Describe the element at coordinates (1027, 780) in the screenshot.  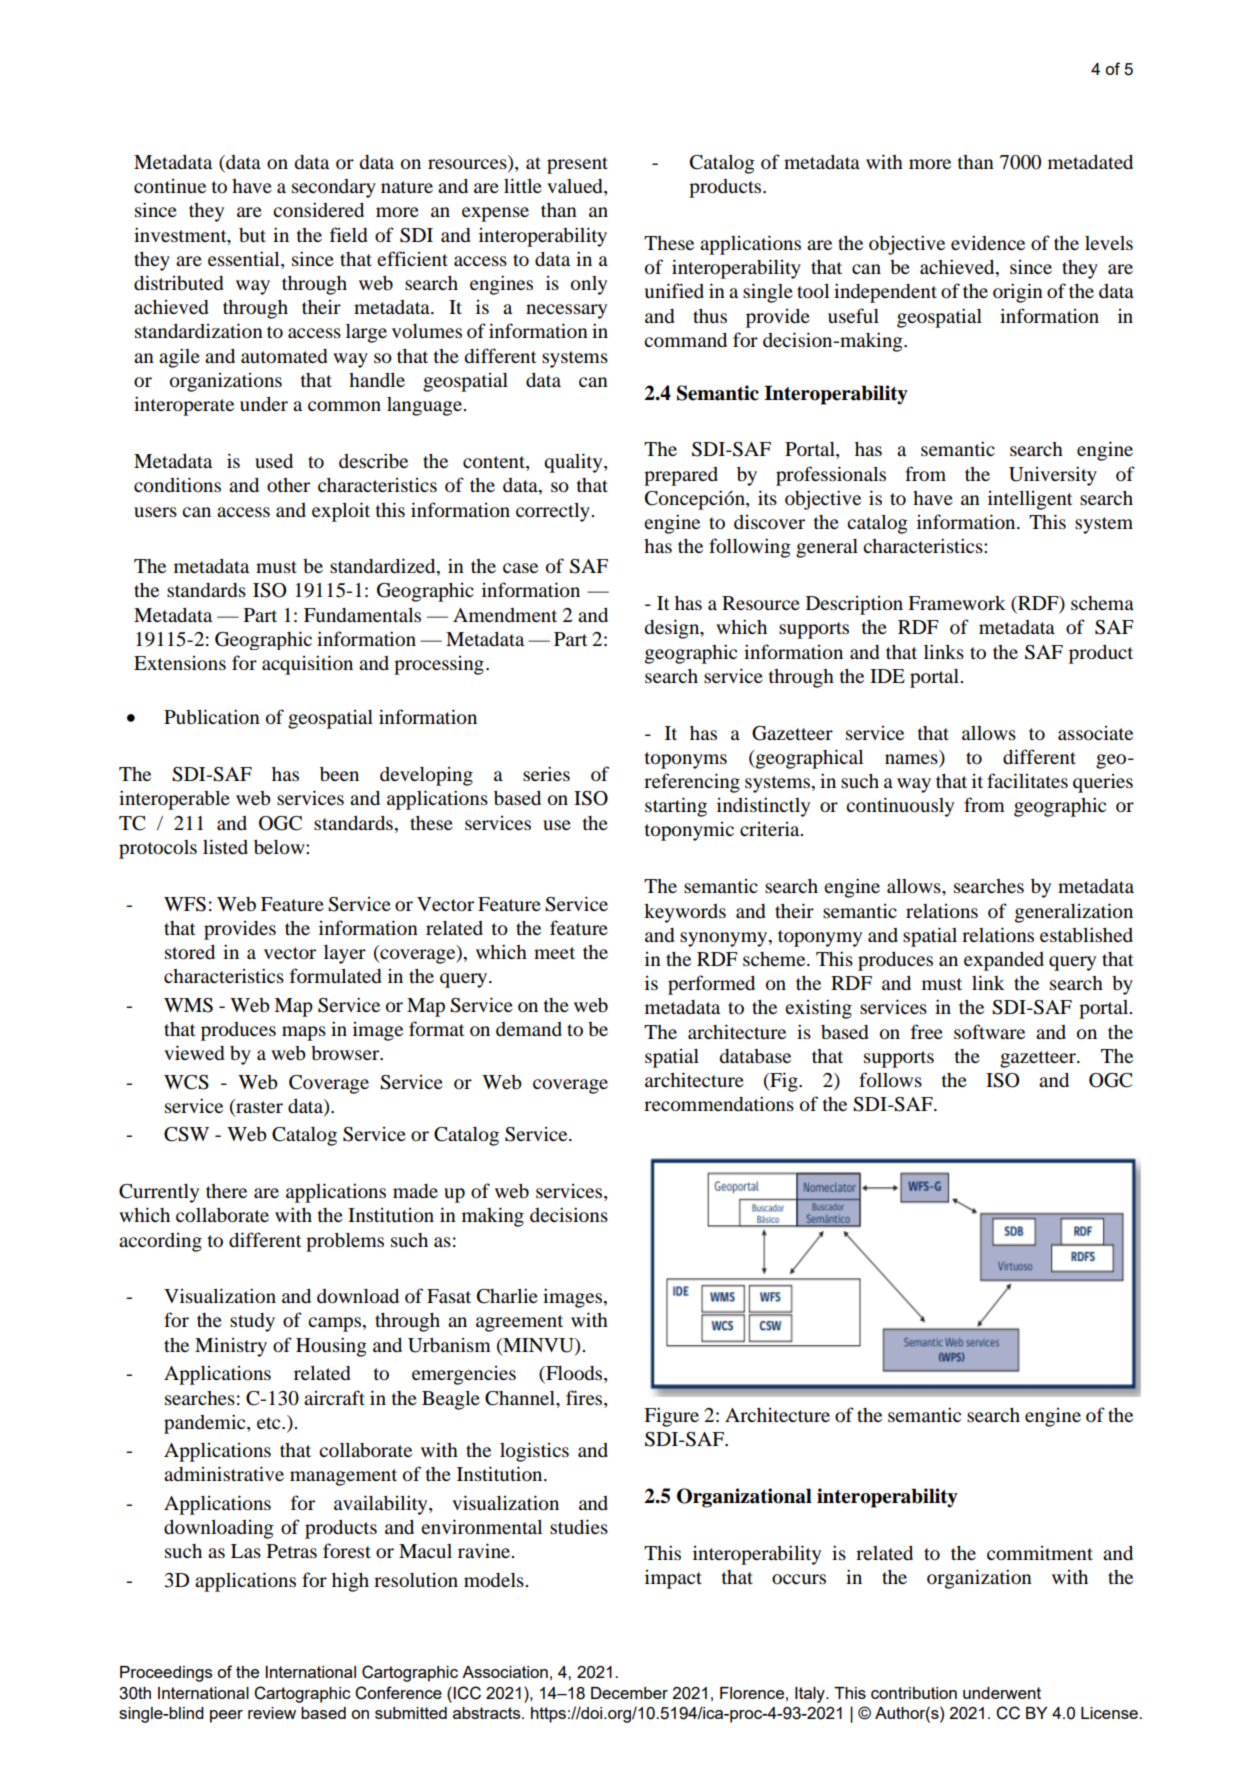
I see `facilitates` at that location.
